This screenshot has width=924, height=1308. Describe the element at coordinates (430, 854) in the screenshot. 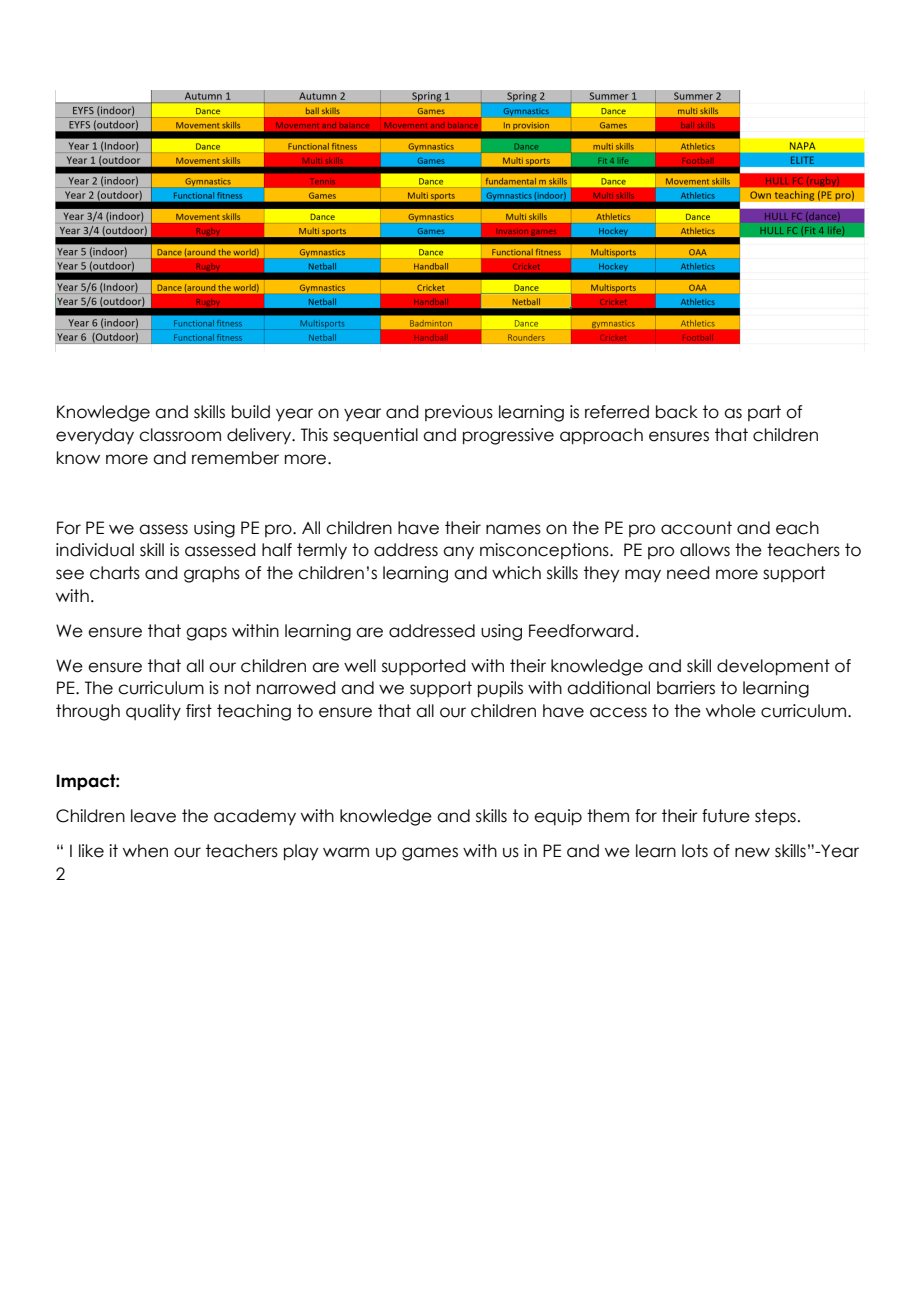

I see `games` at that location.
